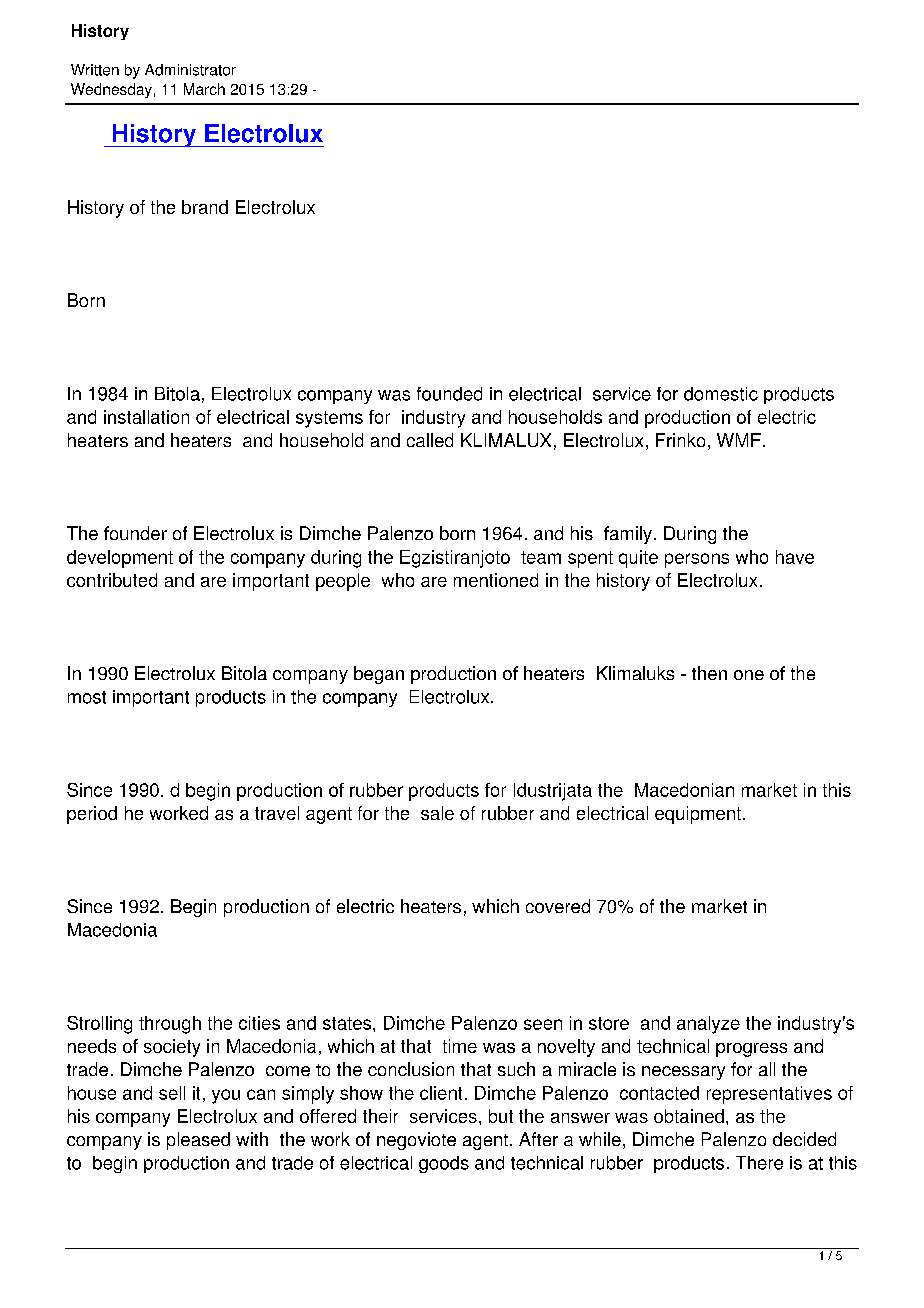 Image resolution: width=924 pixels, height=1308 pixels. Describe the element at coordinates (739, 440) in the screenshot. I see `WMF` at that location.
